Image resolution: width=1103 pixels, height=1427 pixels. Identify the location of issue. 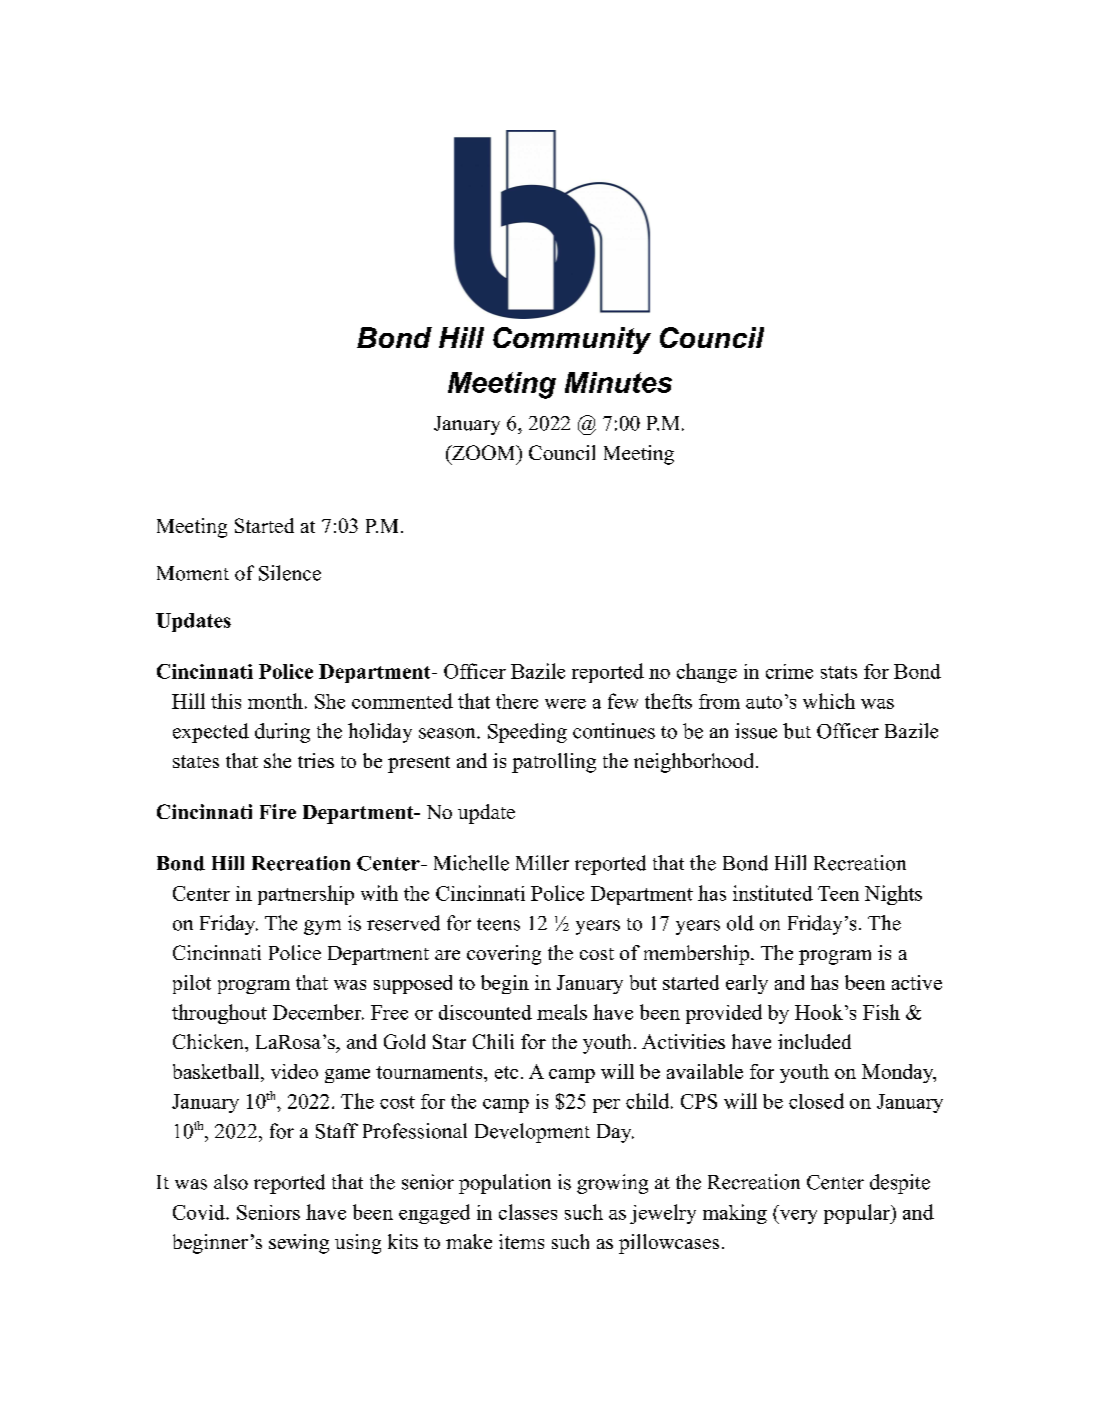
(756, 731).
